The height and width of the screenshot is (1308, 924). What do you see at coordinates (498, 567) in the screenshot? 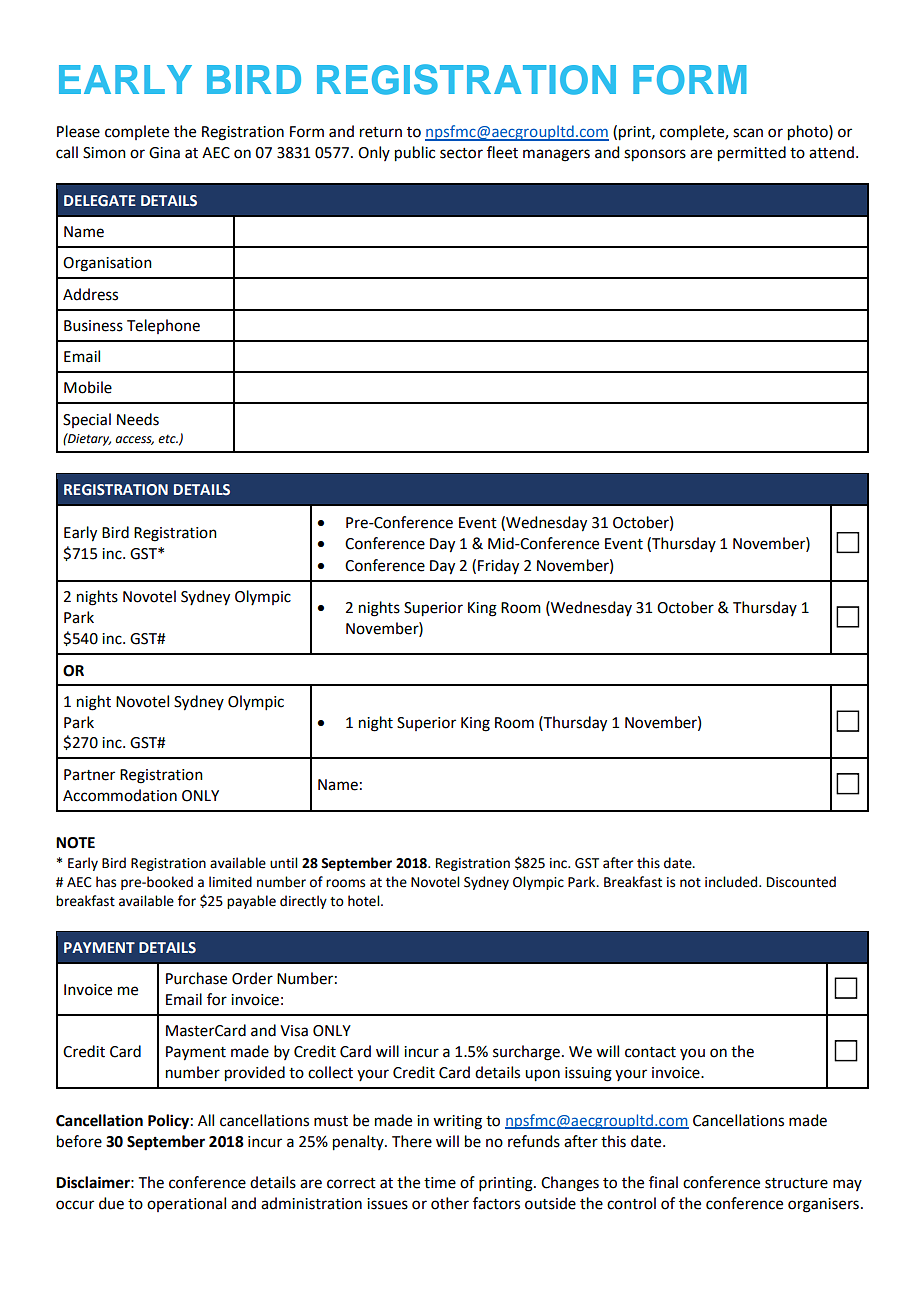
I see `Friday` at bounding box center [498, 567].
